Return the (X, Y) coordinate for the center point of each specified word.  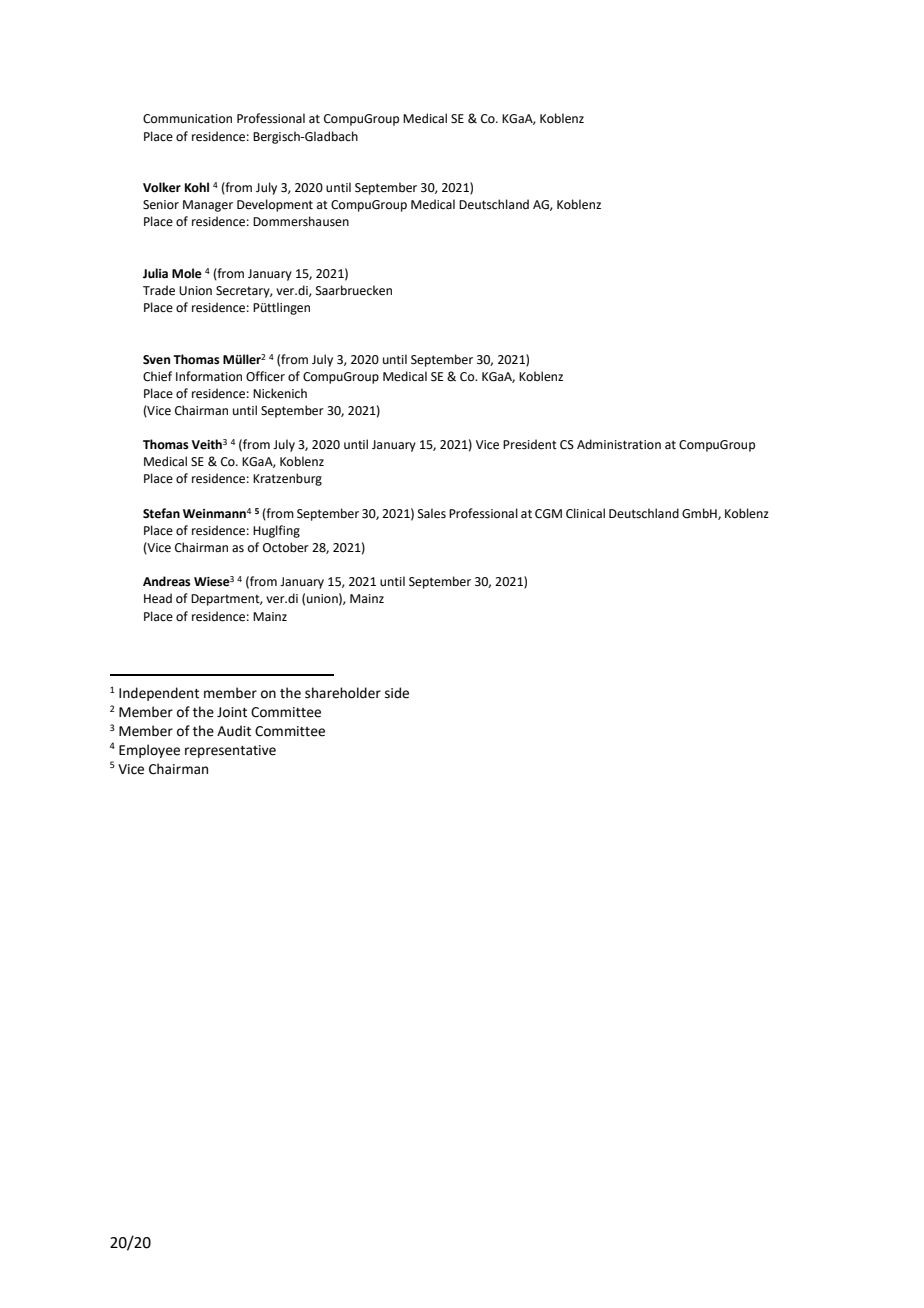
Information (209, 376)
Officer (265, 376)
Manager (208, 206)
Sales (432, 513)
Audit (234, 731)
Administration (619, 444)
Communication (187, 119)
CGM (548, 514)
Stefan (161, 513)
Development (275, 205)
